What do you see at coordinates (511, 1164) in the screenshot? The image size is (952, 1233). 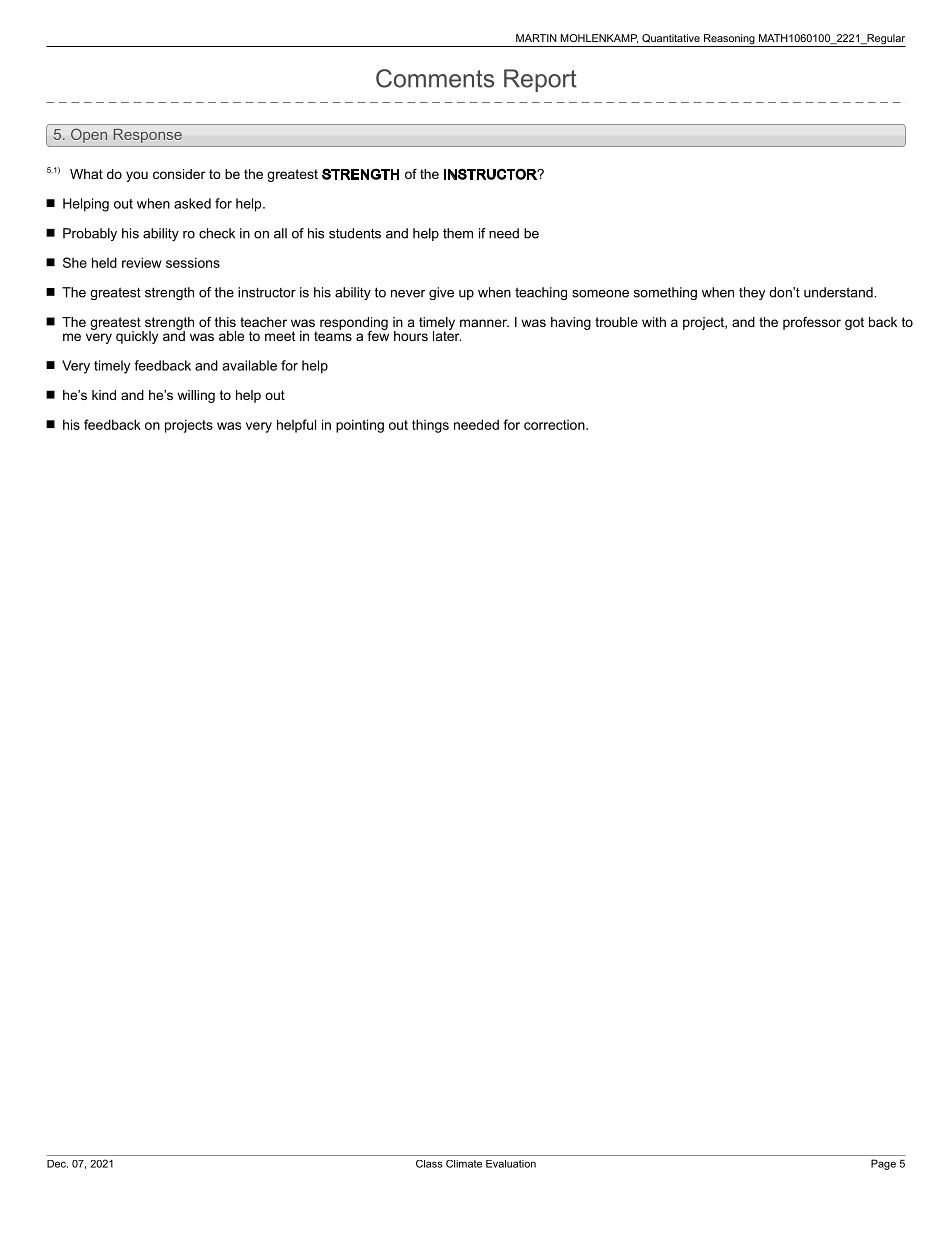 I see `Evaluation` at bounding box center [511, 1164].
